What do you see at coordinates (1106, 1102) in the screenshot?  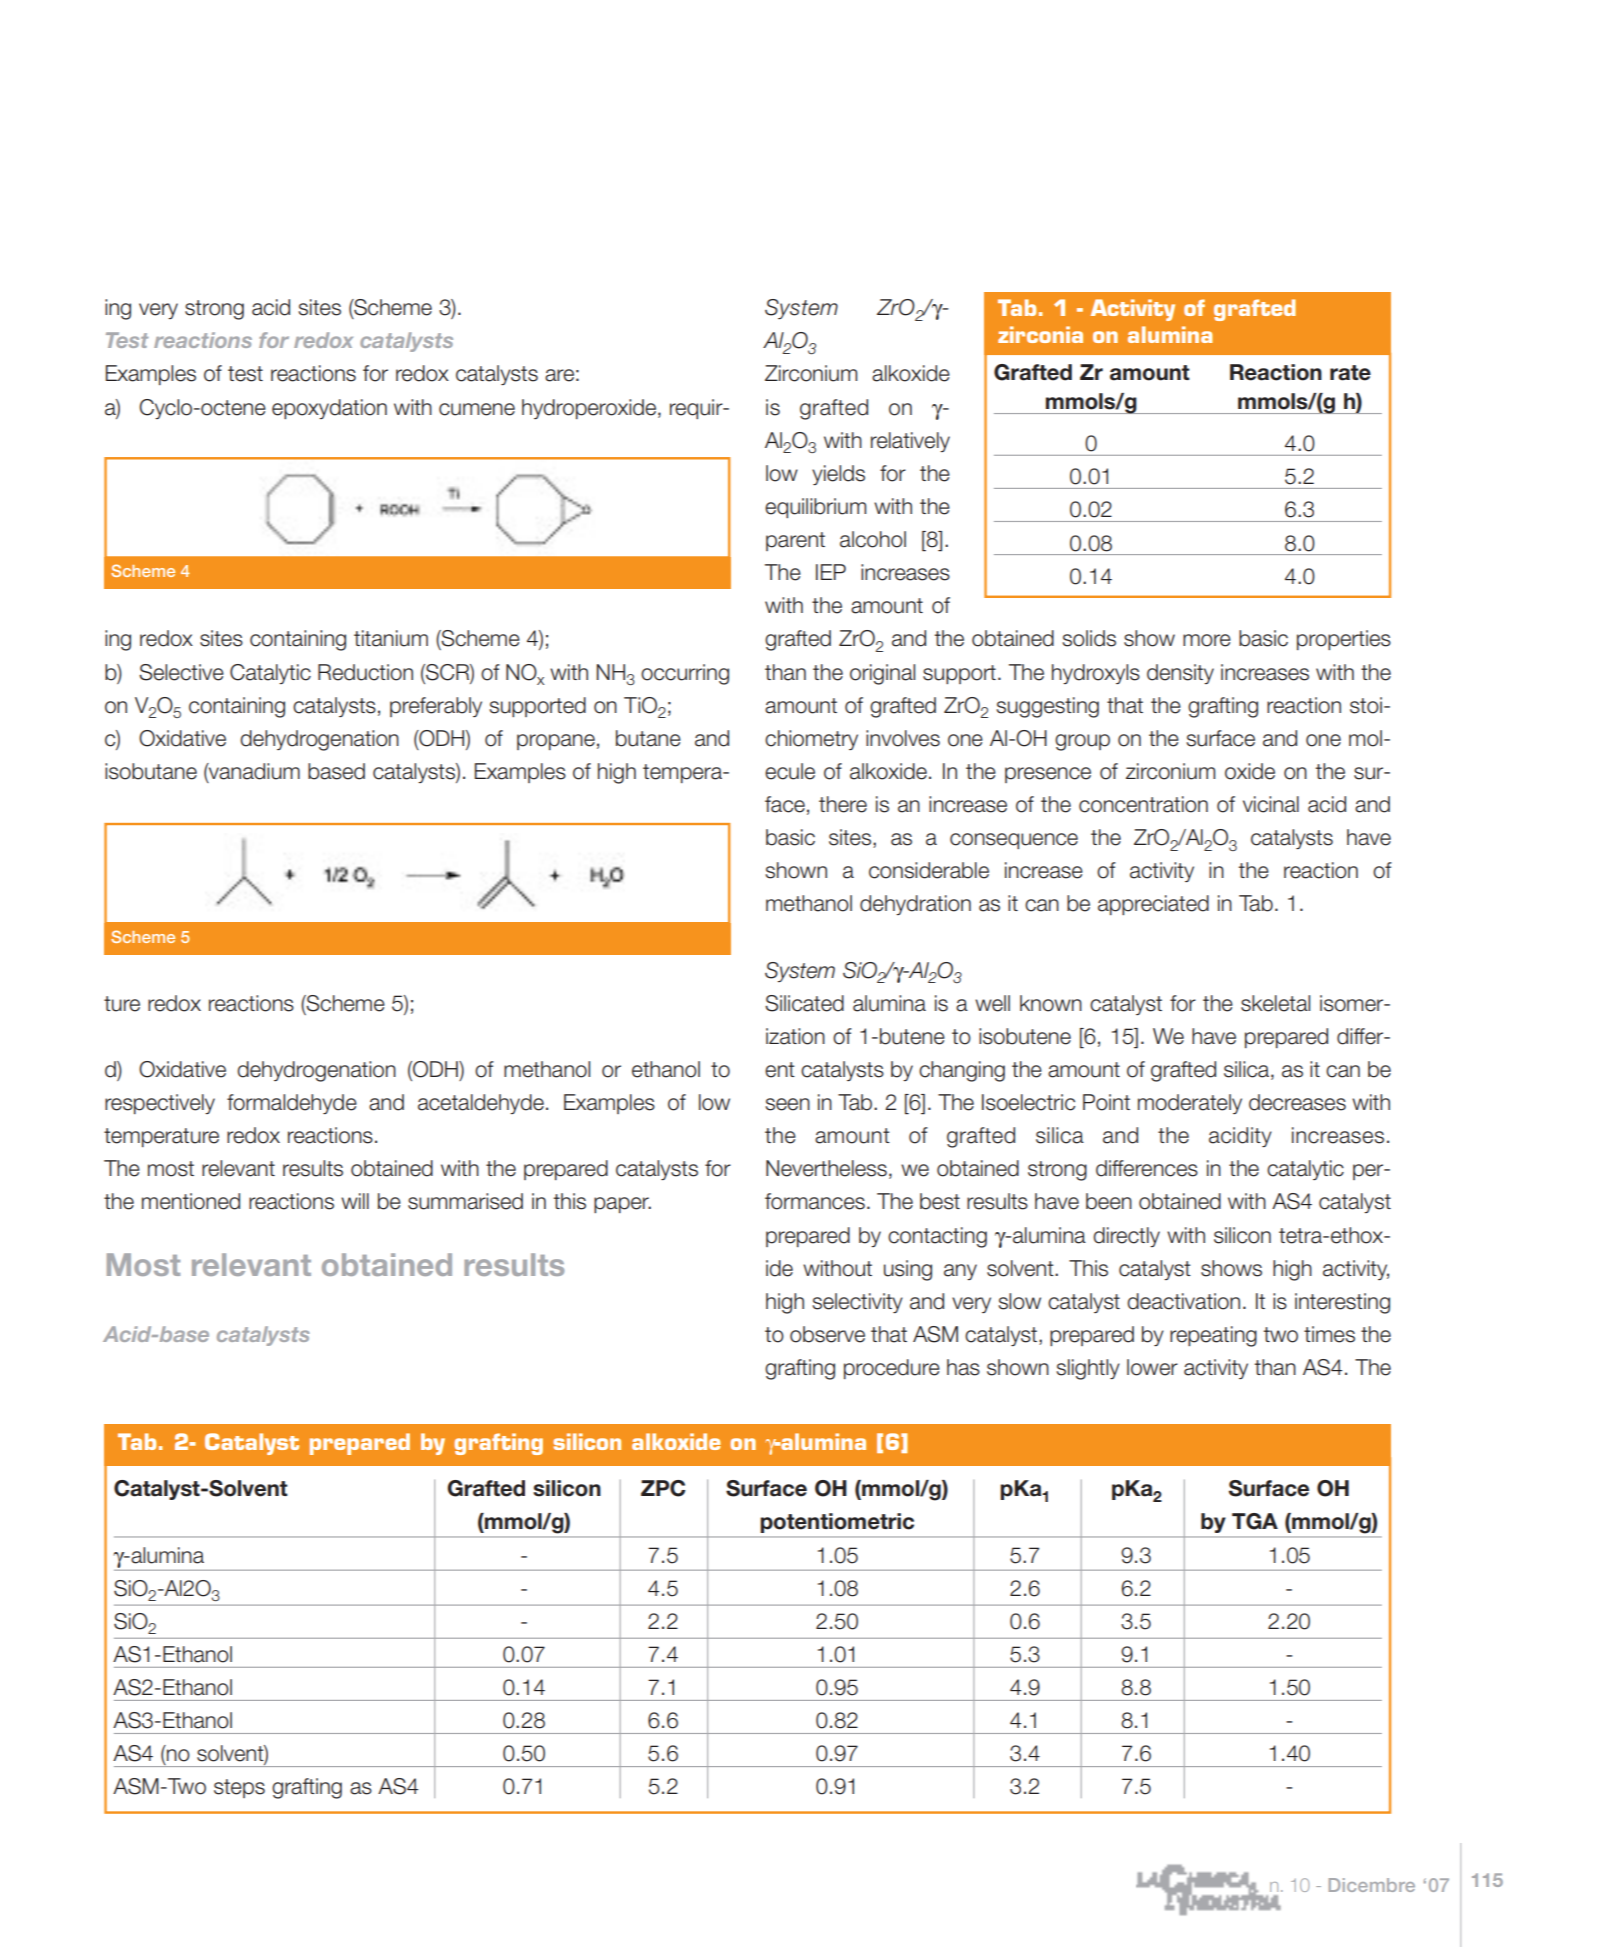 I see `Point` at bounding box center [1106, 1102].
